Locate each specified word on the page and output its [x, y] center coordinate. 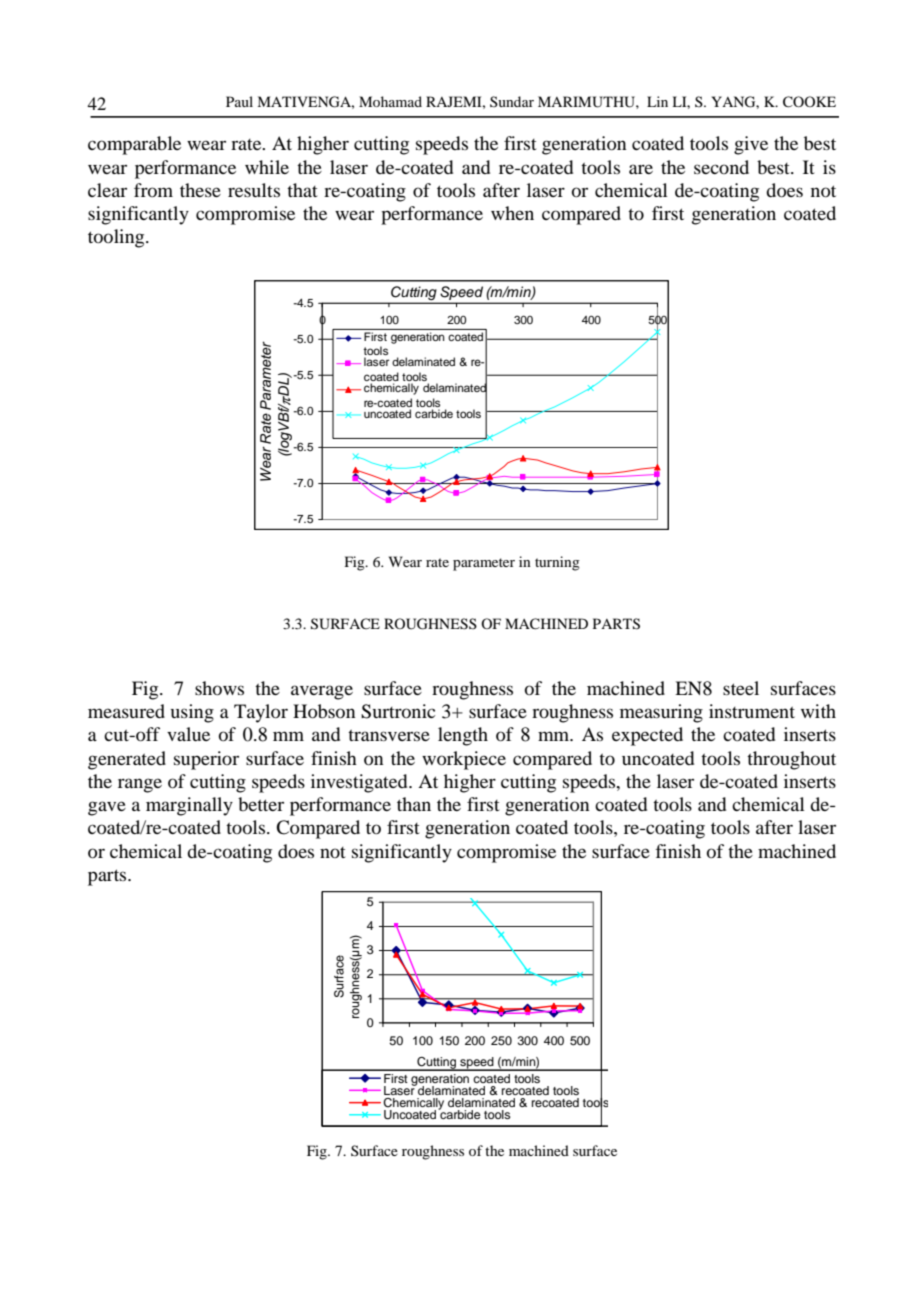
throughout [791, 760]
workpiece [464, 760]
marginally [189, 806]
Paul [239, 101]
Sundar [512, 101]
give [751, 145]
